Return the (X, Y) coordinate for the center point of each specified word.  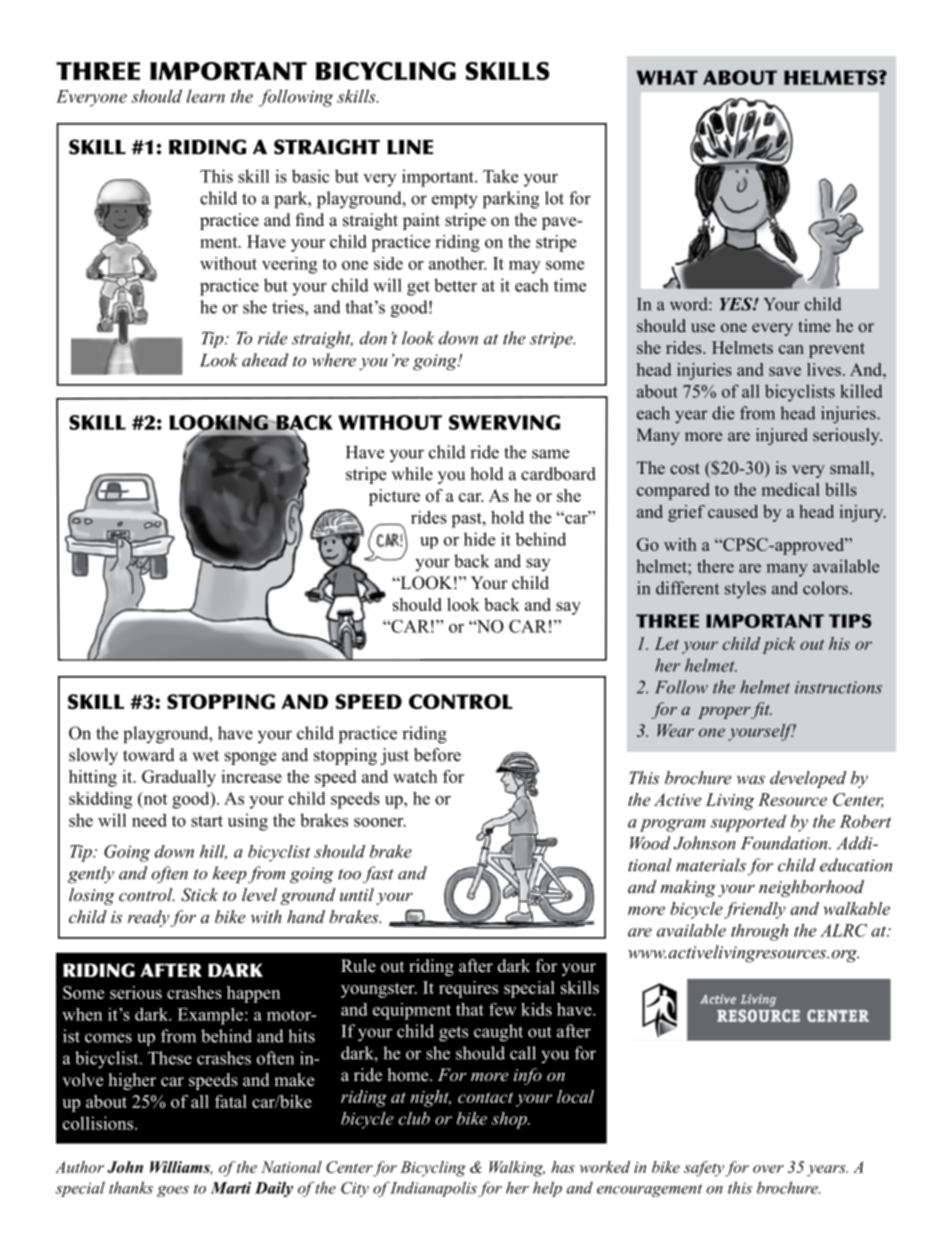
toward (149, 755)
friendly (755, 910)
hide (479, 539)
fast (378, 875)
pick (779, 645)
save (785, 371)
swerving (504, 422)
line (410, 147)
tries (289, 307)
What (667, 77)
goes (173, 1191)
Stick (199, 895)
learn (205, 96)
